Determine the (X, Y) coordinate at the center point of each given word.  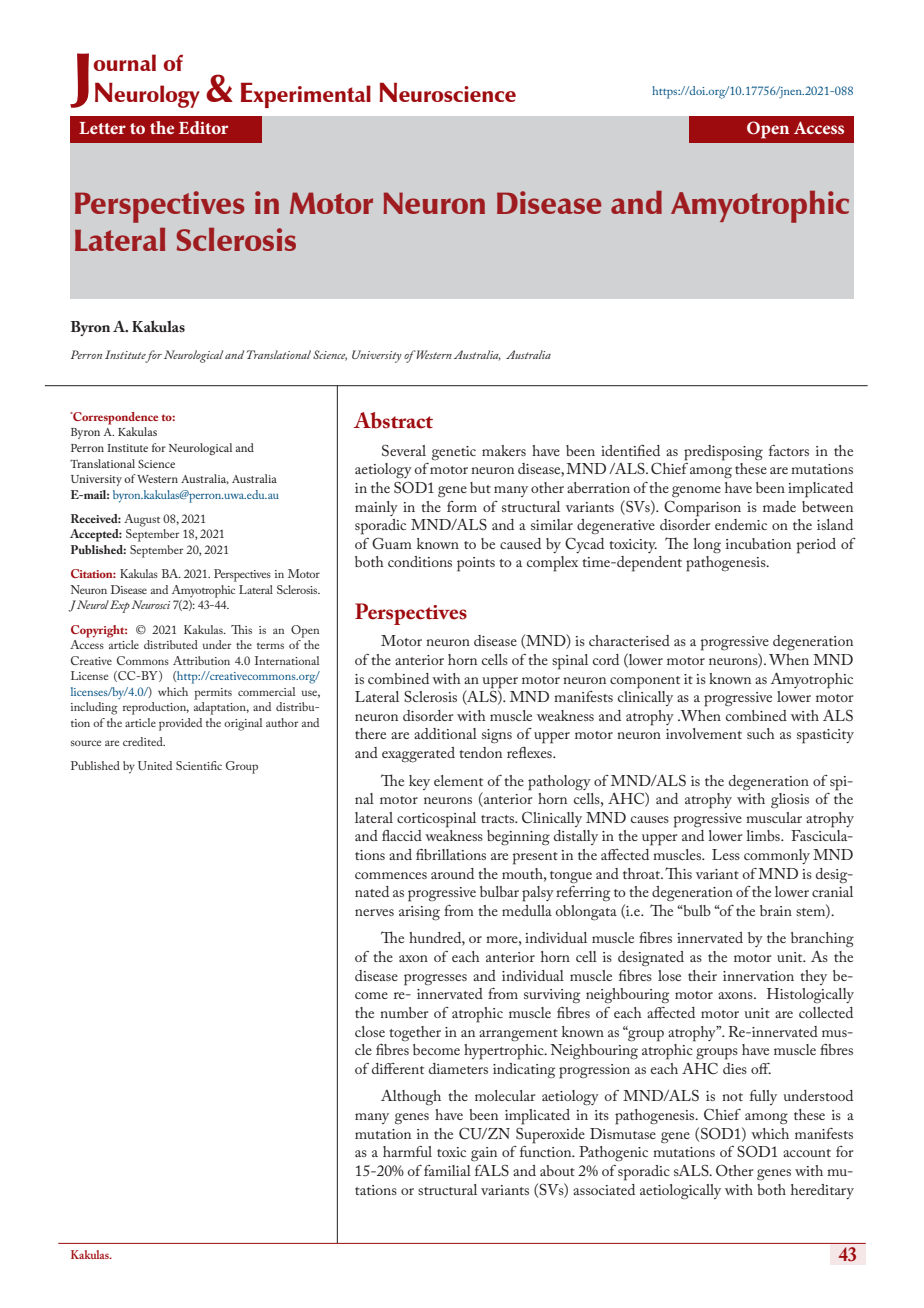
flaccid (402, 835)
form (462, 506)
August (142, 520)
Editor (203, 127)
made (779, 506)
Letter (102, 128)
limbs (764, 835)
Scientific (199, 765)
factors (789, 450)
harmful (407, 1151)
